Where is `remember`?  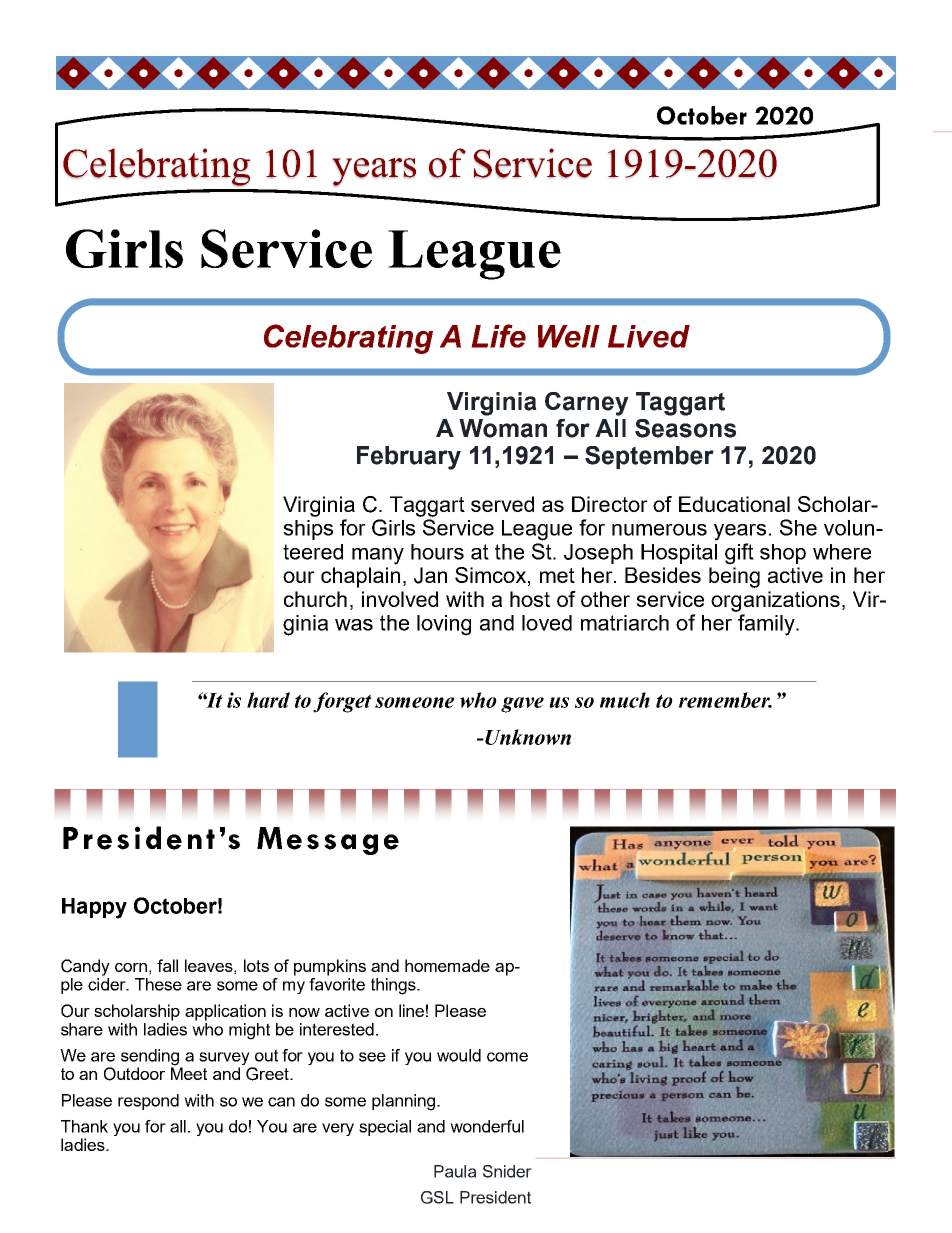
remember is located at coordinates (725, 700).
